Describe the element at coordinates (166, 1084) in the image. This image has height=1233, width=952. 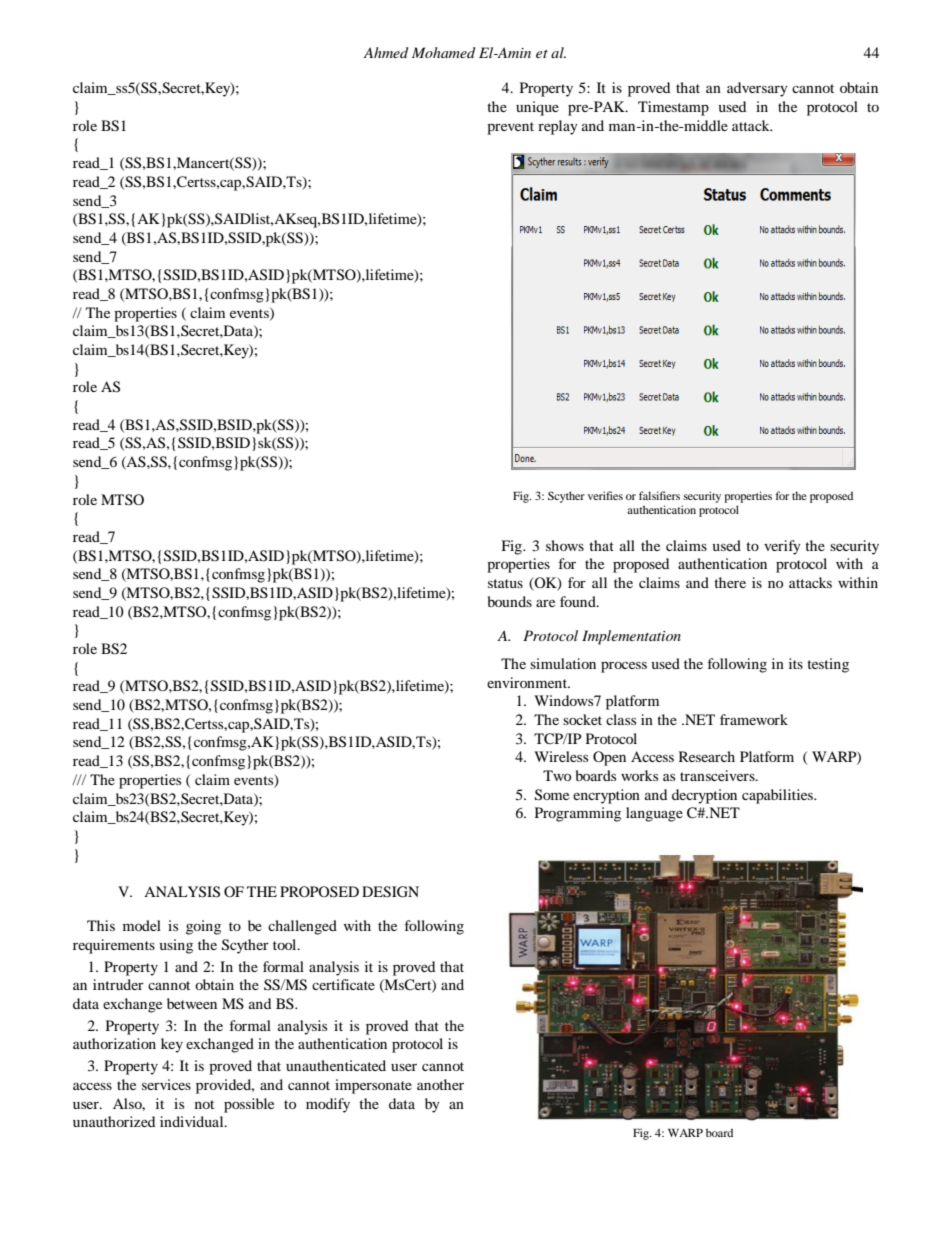
I see `services` at that location.
